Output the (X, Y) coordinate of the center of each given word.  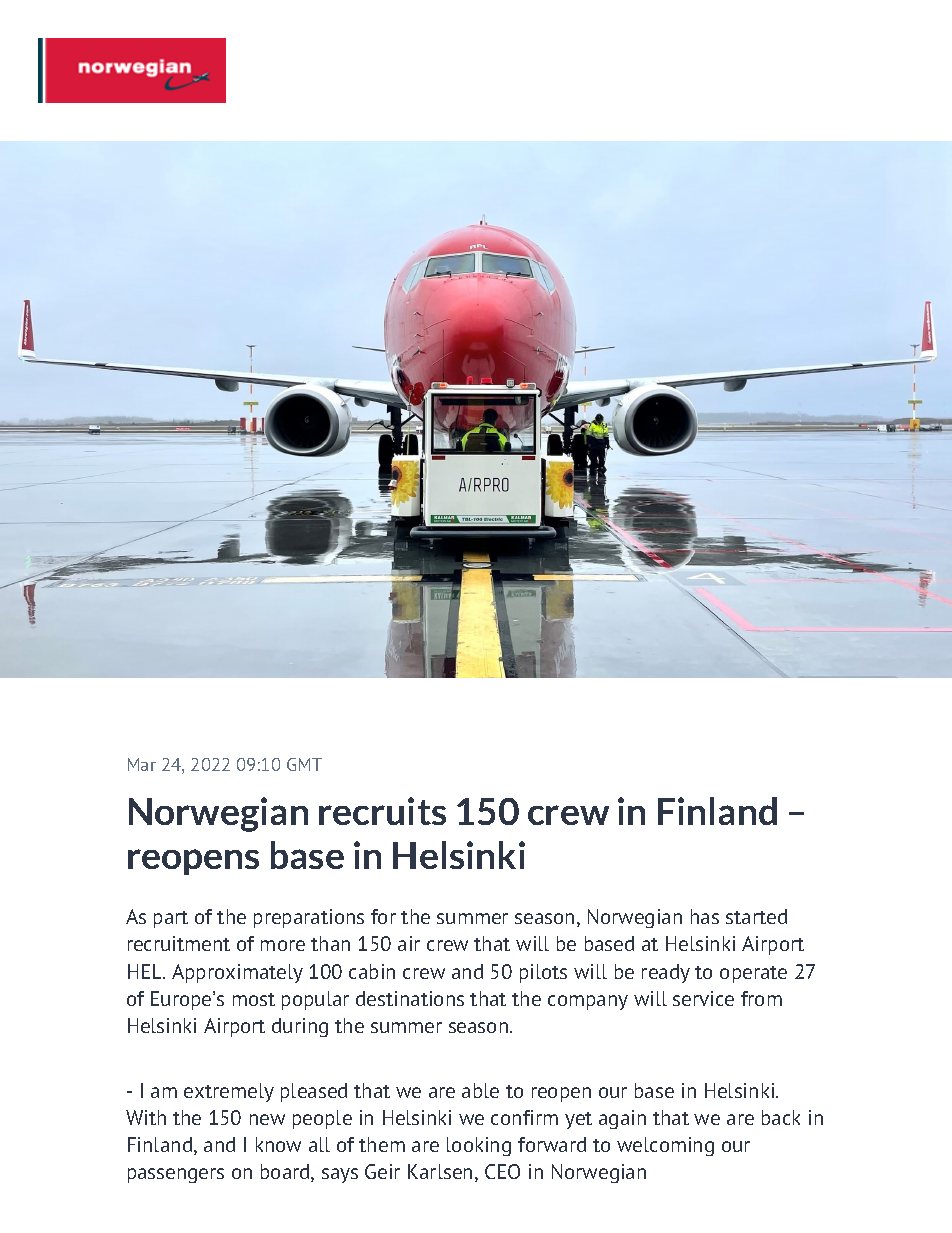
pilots (543, 973)
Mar (142, 764)
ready (666, 973)
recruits (382, 811)
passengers (176, 1175)
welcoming (665, 1146)
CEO (502, 1171)
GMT (304, 764)
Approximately (237, 973)
